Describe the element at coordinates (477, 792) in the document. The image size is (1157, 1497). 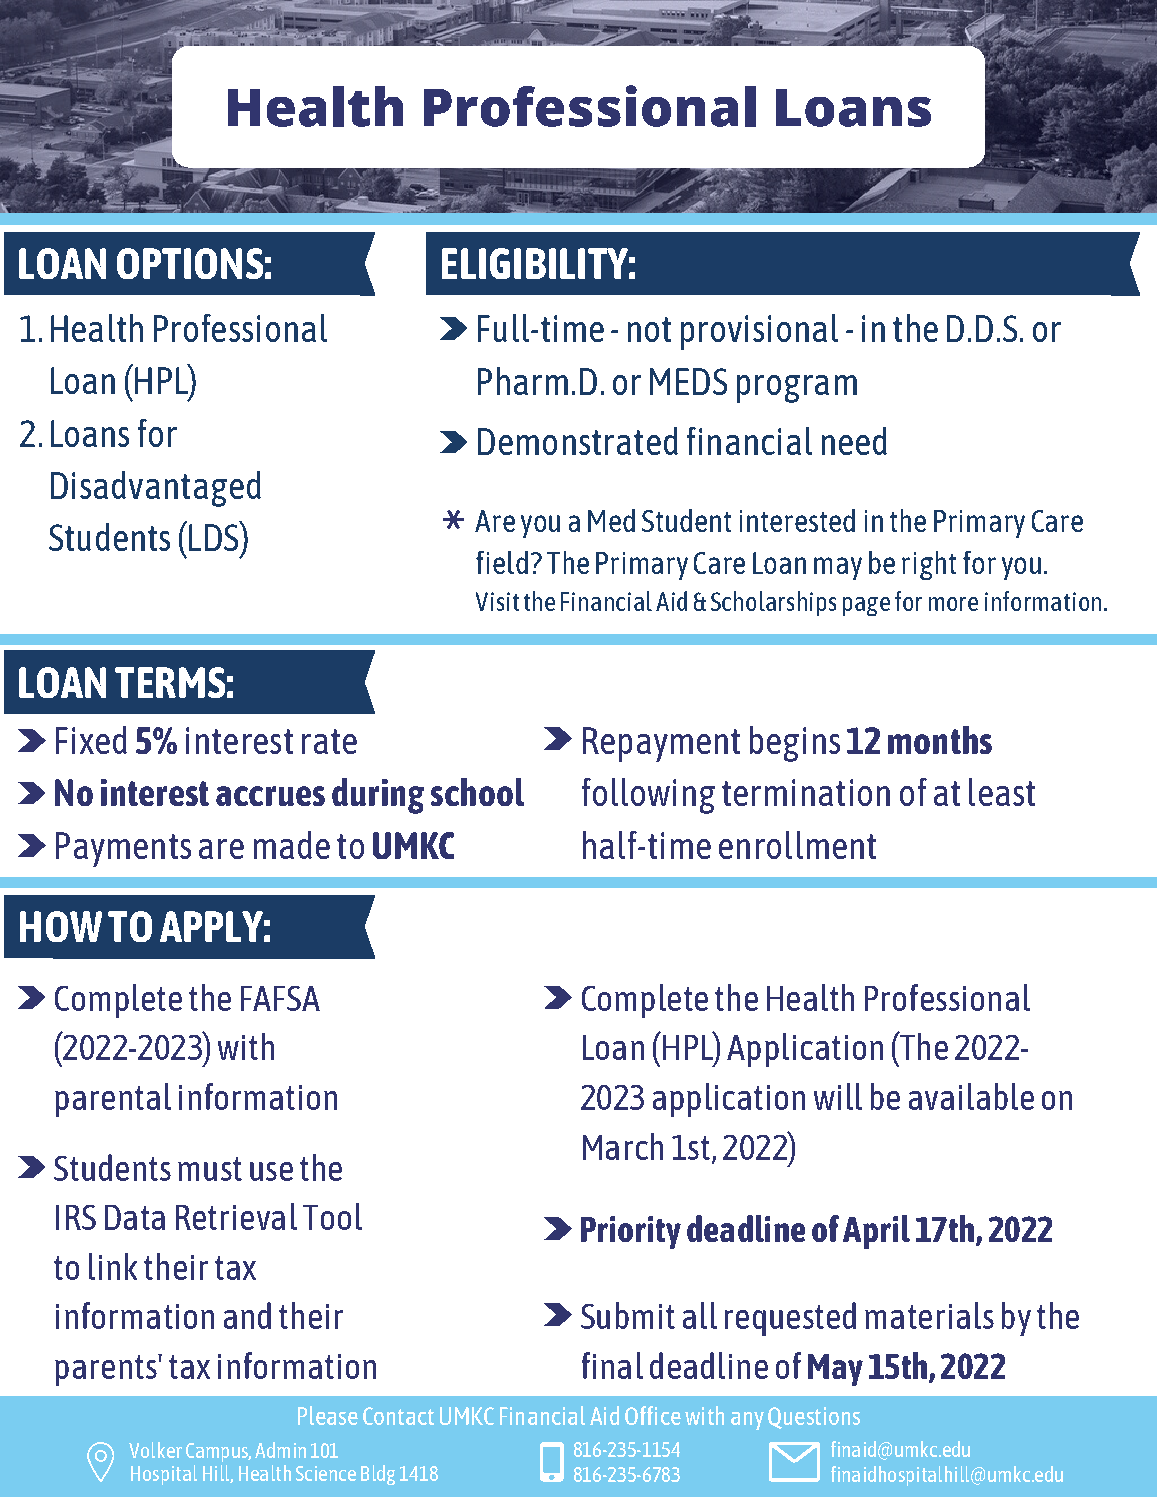
I see `school` at that location.
